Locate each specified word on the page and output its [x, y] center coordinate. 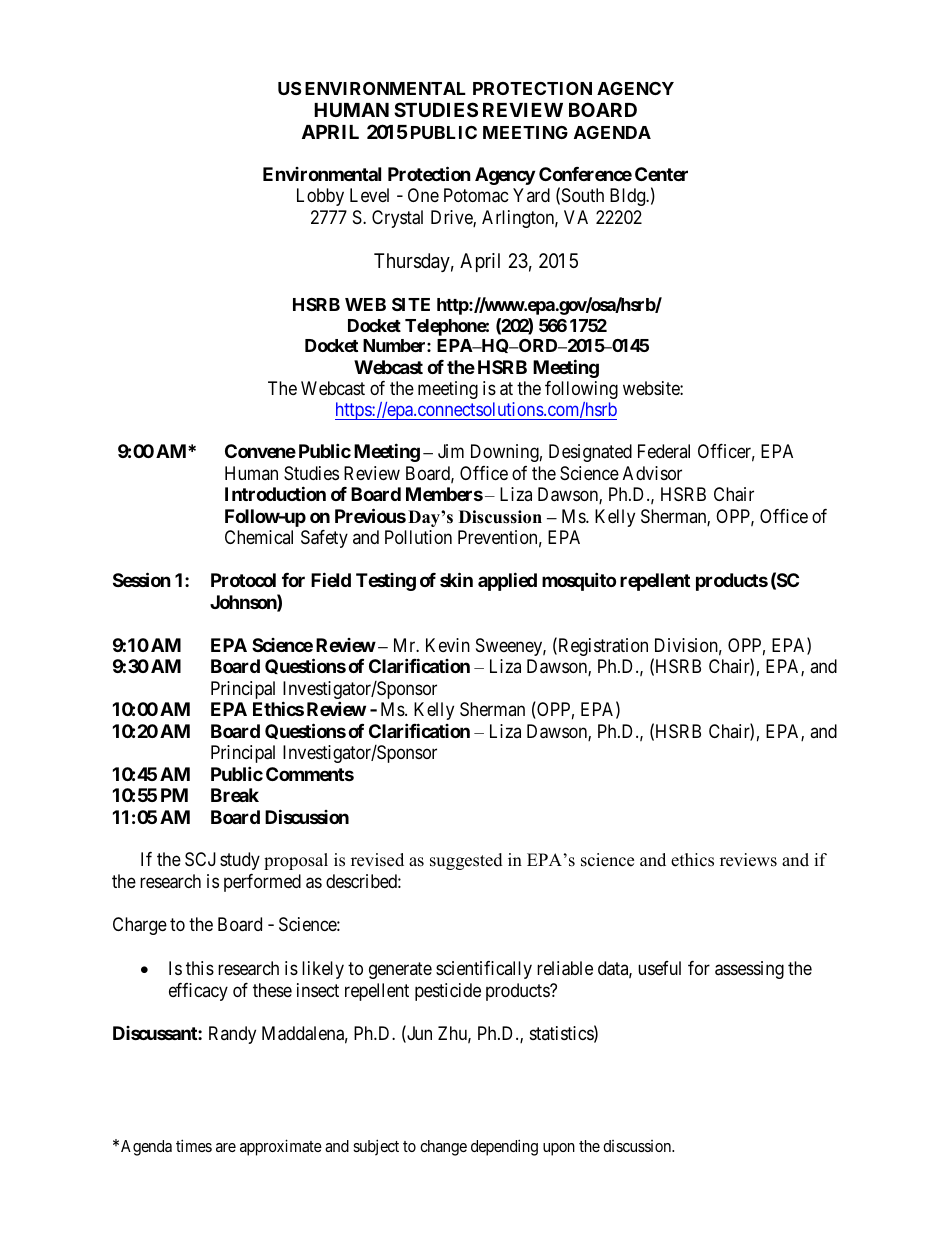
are [226, 1147]
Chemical [259, 537]
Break [235, 795]
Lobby [320, 197]
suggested [466, 861]
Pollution [418, 537]
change [443, 1148]
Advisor [652, 473]
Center [661, 174]
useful [659, 968]
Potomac [476, 195]
